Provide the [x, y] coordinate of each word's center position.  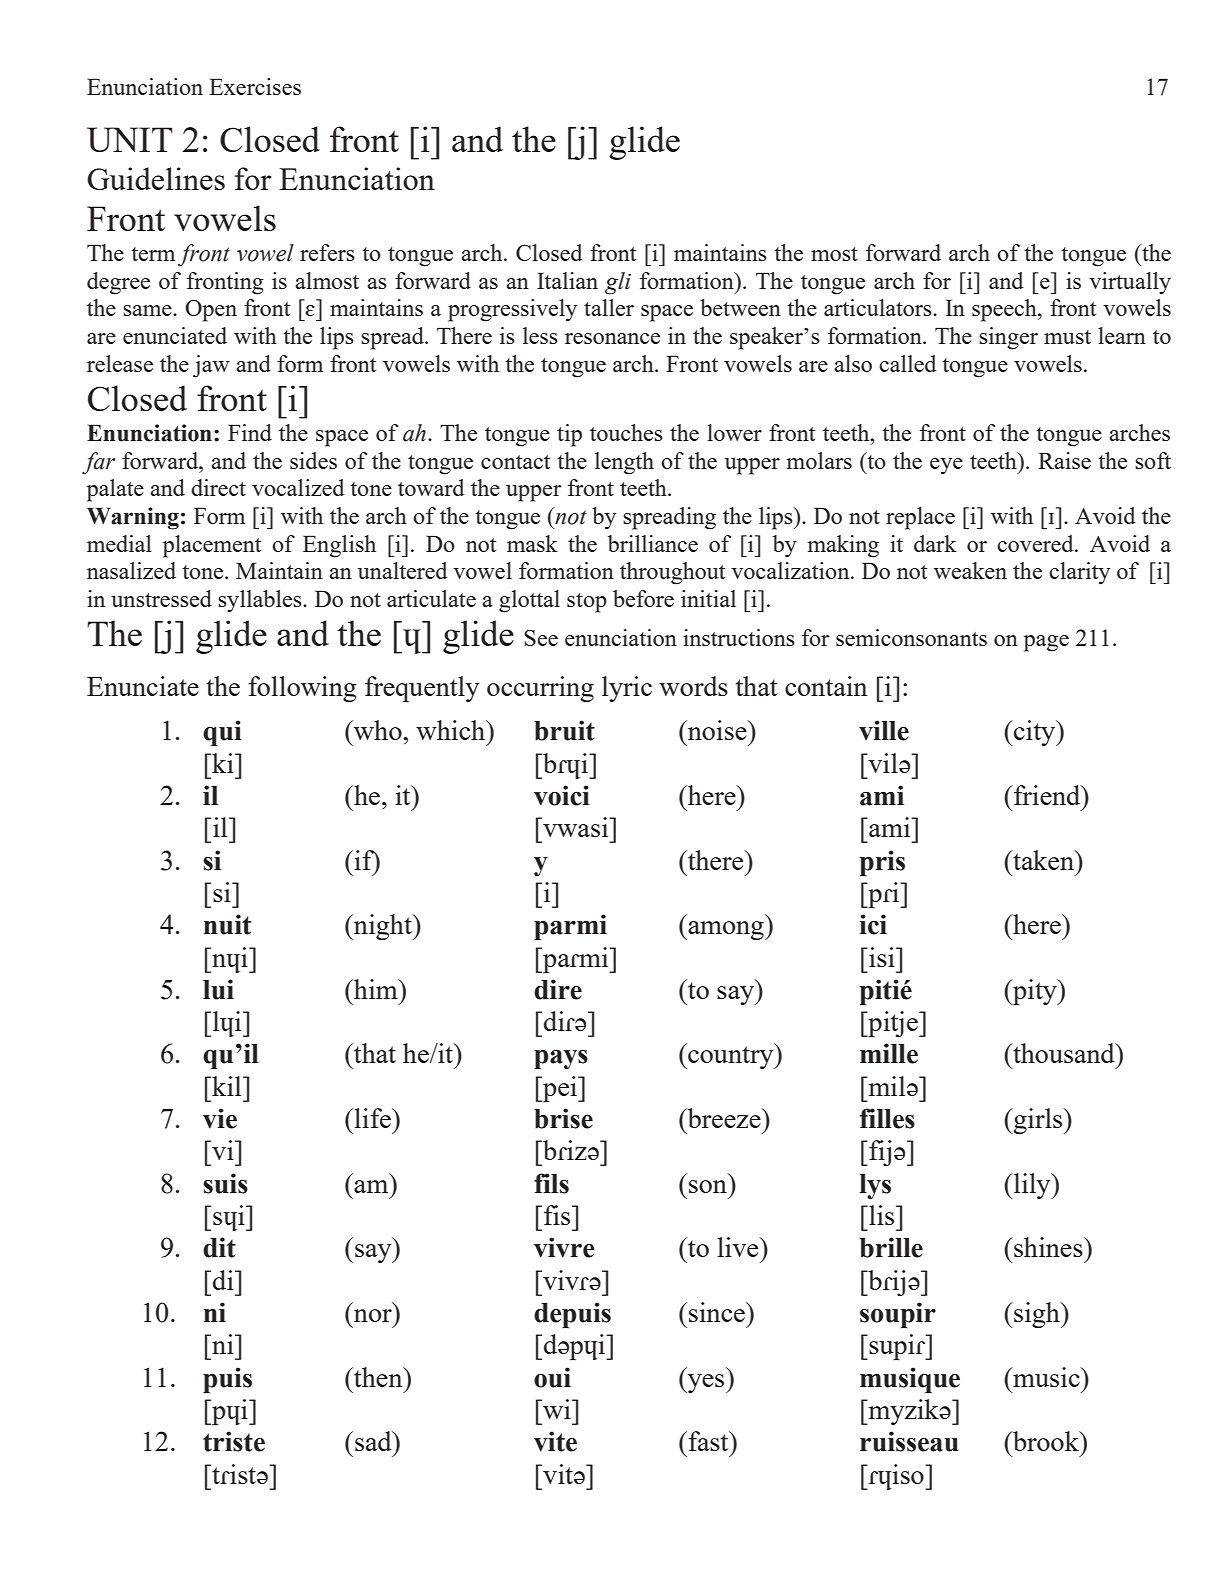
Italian [567, 280]
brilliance [653, 543]
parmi [570, 927]
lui [218, 989]
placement [212, 546]
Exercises [255, 86]
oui [552, 1377]
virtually [1130, 283]
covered [1036, 543]
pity [1035, 992]
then [378, 1377]
